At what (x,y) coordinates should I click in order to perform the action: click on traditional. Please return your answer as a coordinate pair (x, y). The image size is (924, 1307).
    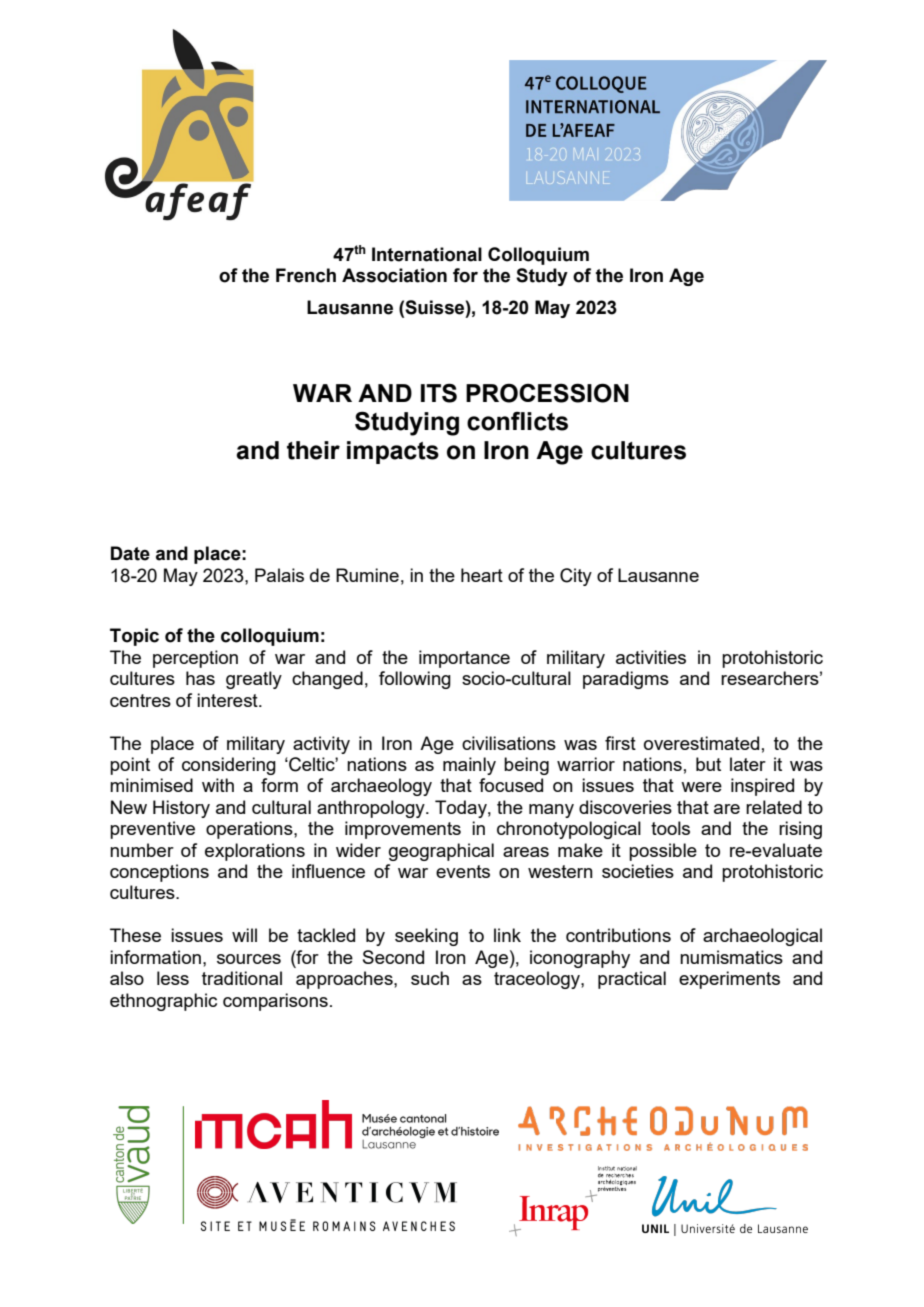
    Looking at the image, I should click on (242, 978).
